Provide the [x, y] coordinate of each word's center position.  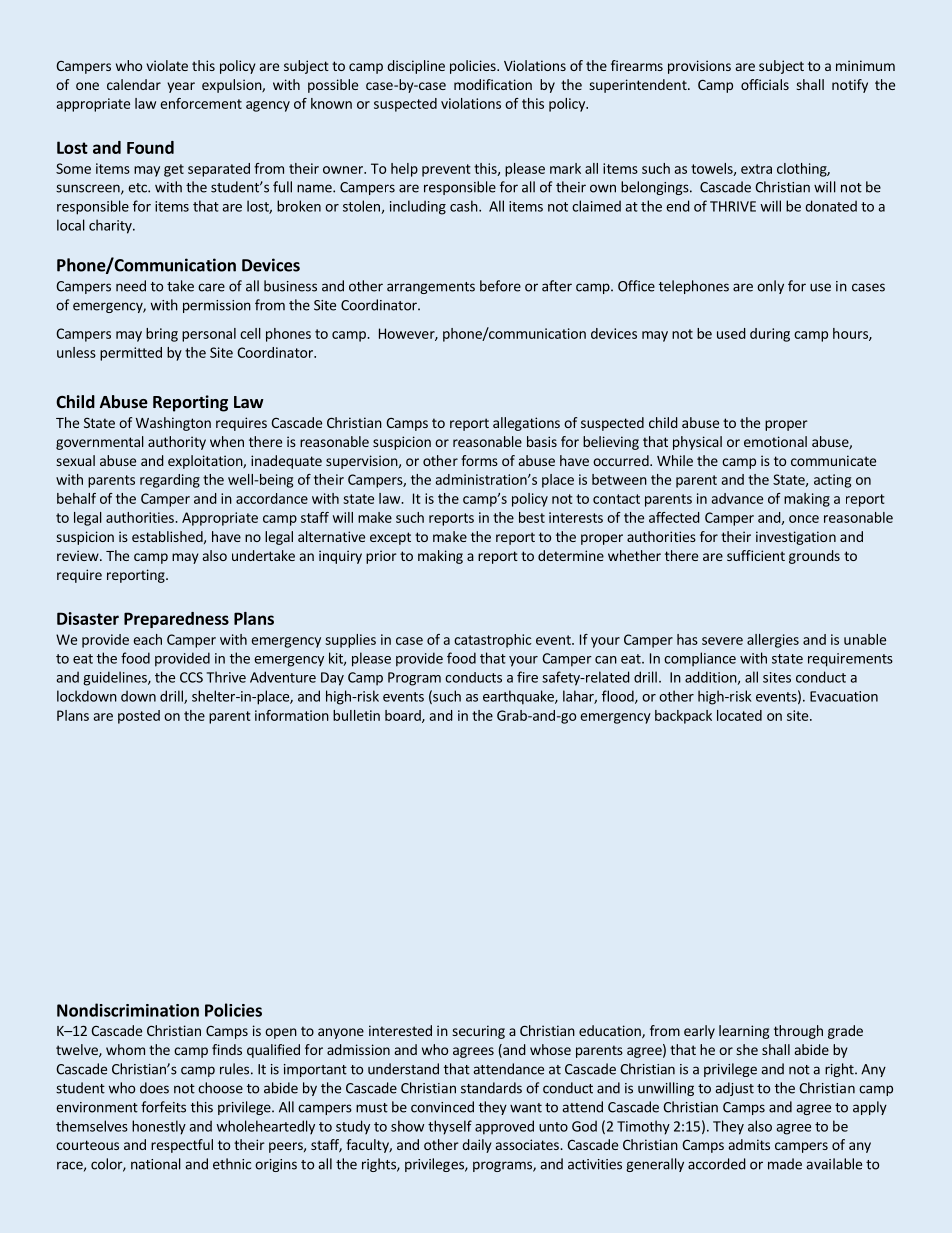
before [500, 286]
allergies [773, 641]
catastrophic [493, 641]
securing [479, 1032]
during [770, 335]
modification [493, 84]
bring [162, 335]
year [181, 87]
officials [765, 84]
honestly [159, 1127]
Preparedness [176, 620]
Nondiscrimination [128, 1010]
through [798, 1032]
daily [477, 1146]
